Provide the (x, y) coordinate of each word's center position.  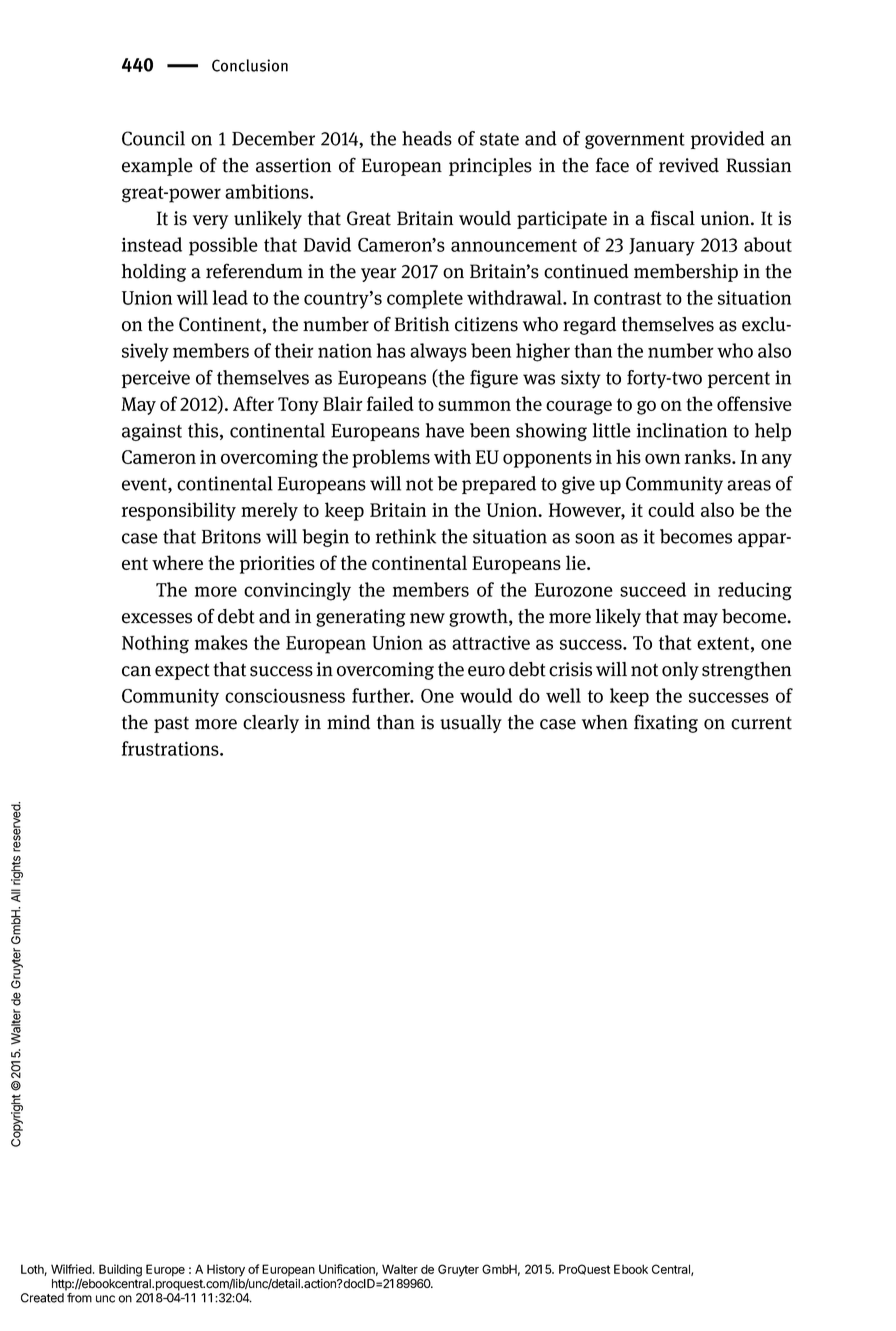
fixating (666, 723)
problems (391, 458)
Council (153, 138)
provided (728, 140)
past (171, 724)
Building (120, 1270)
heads (427, 138)
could (671, 509)
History (226, 1271)
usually (471, 724)
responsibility (179, 511)
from (79, 1298)
